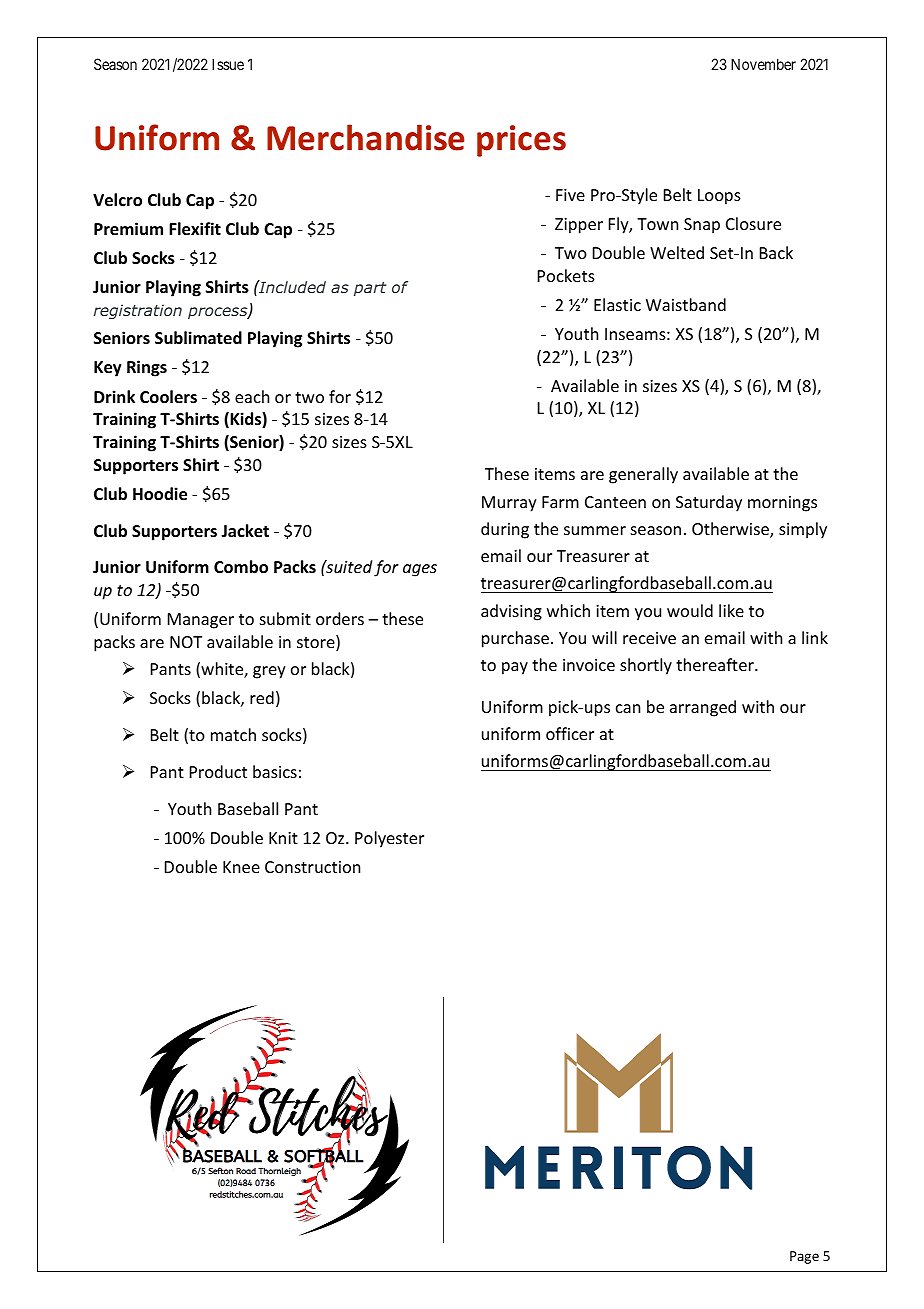 This image has width=924, height=1309. What do you see at coordinates (228, 64) in the image?
I see `Issue` at bounding box center [228, 64].
